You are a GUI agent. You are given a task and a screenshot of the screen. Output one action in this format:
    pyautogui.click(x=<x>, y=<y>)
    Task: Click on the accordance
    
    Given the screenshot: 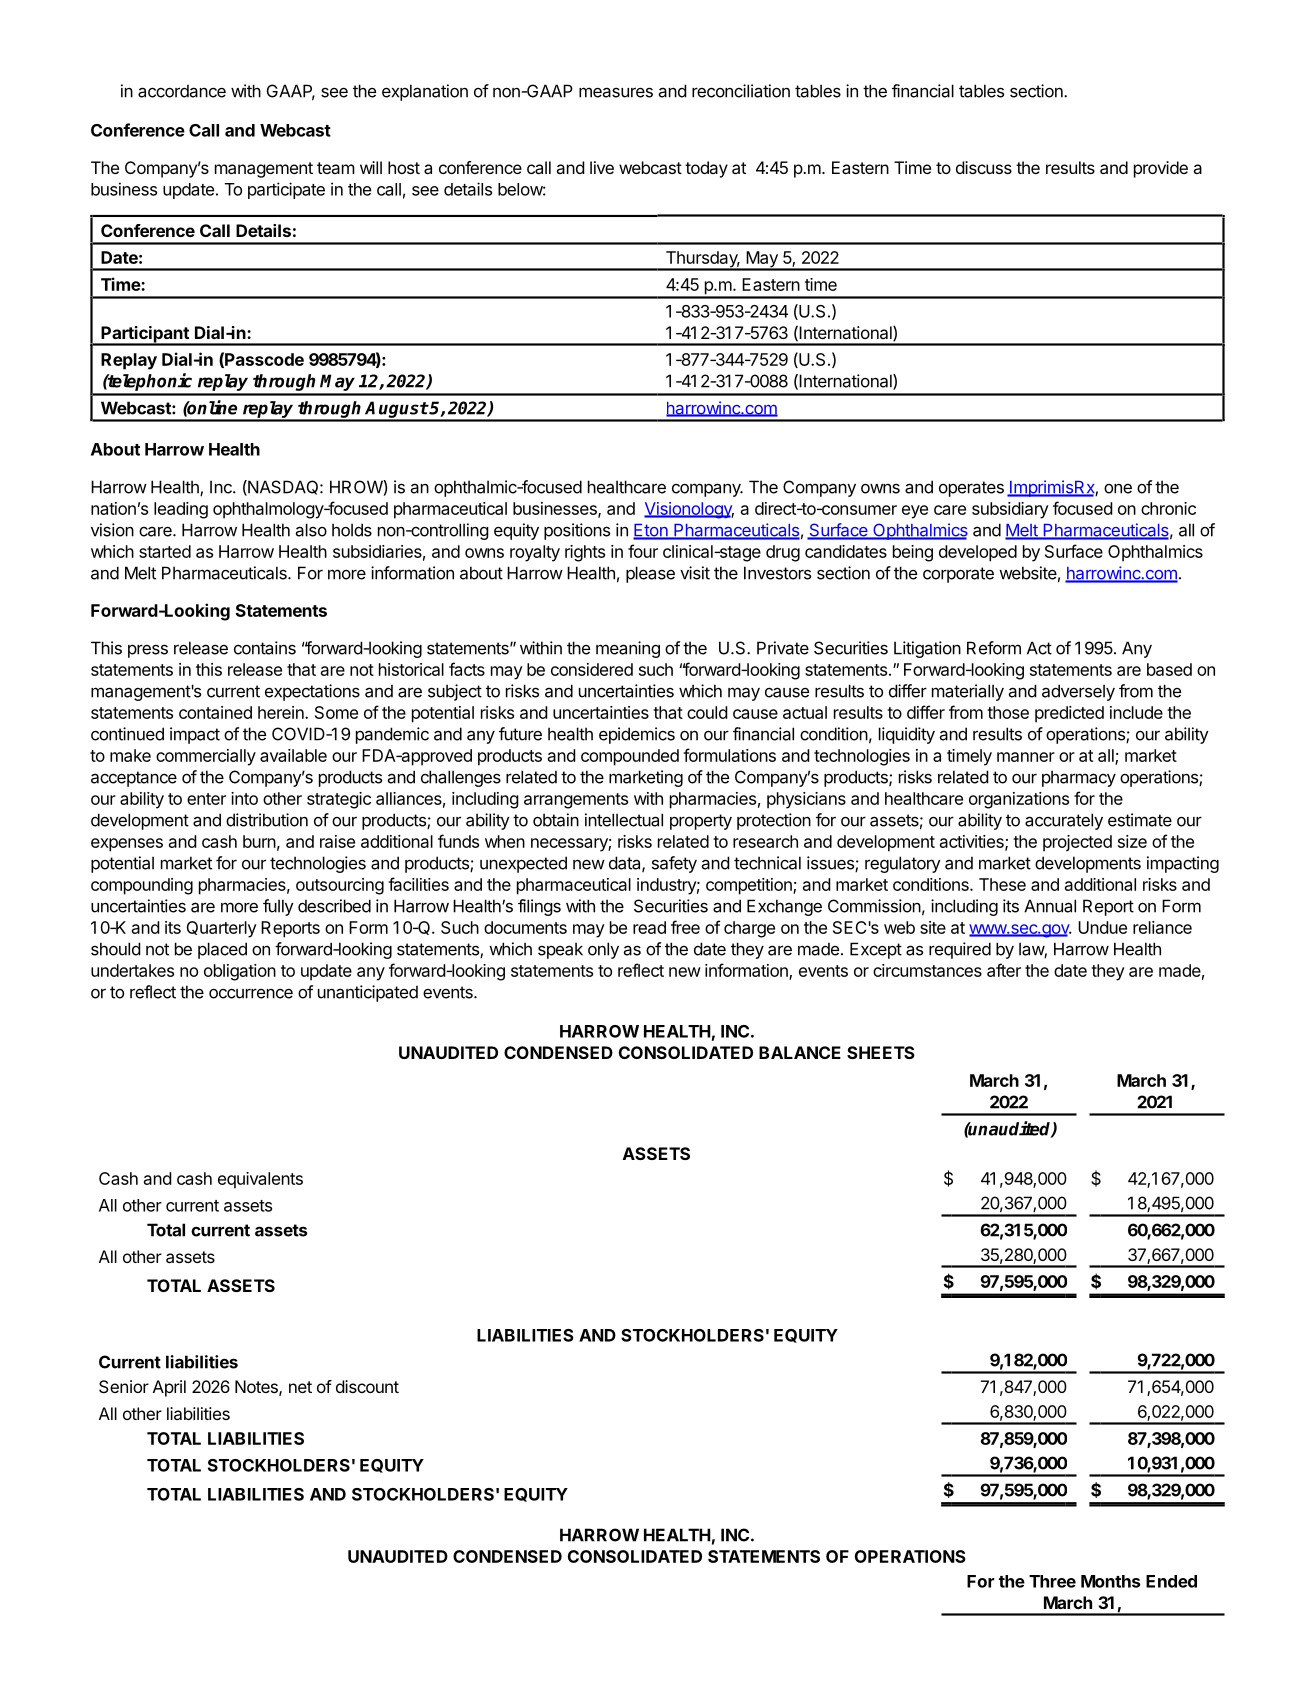 What is the action you would take?
    pyautogui.click(x=182, y=91)
